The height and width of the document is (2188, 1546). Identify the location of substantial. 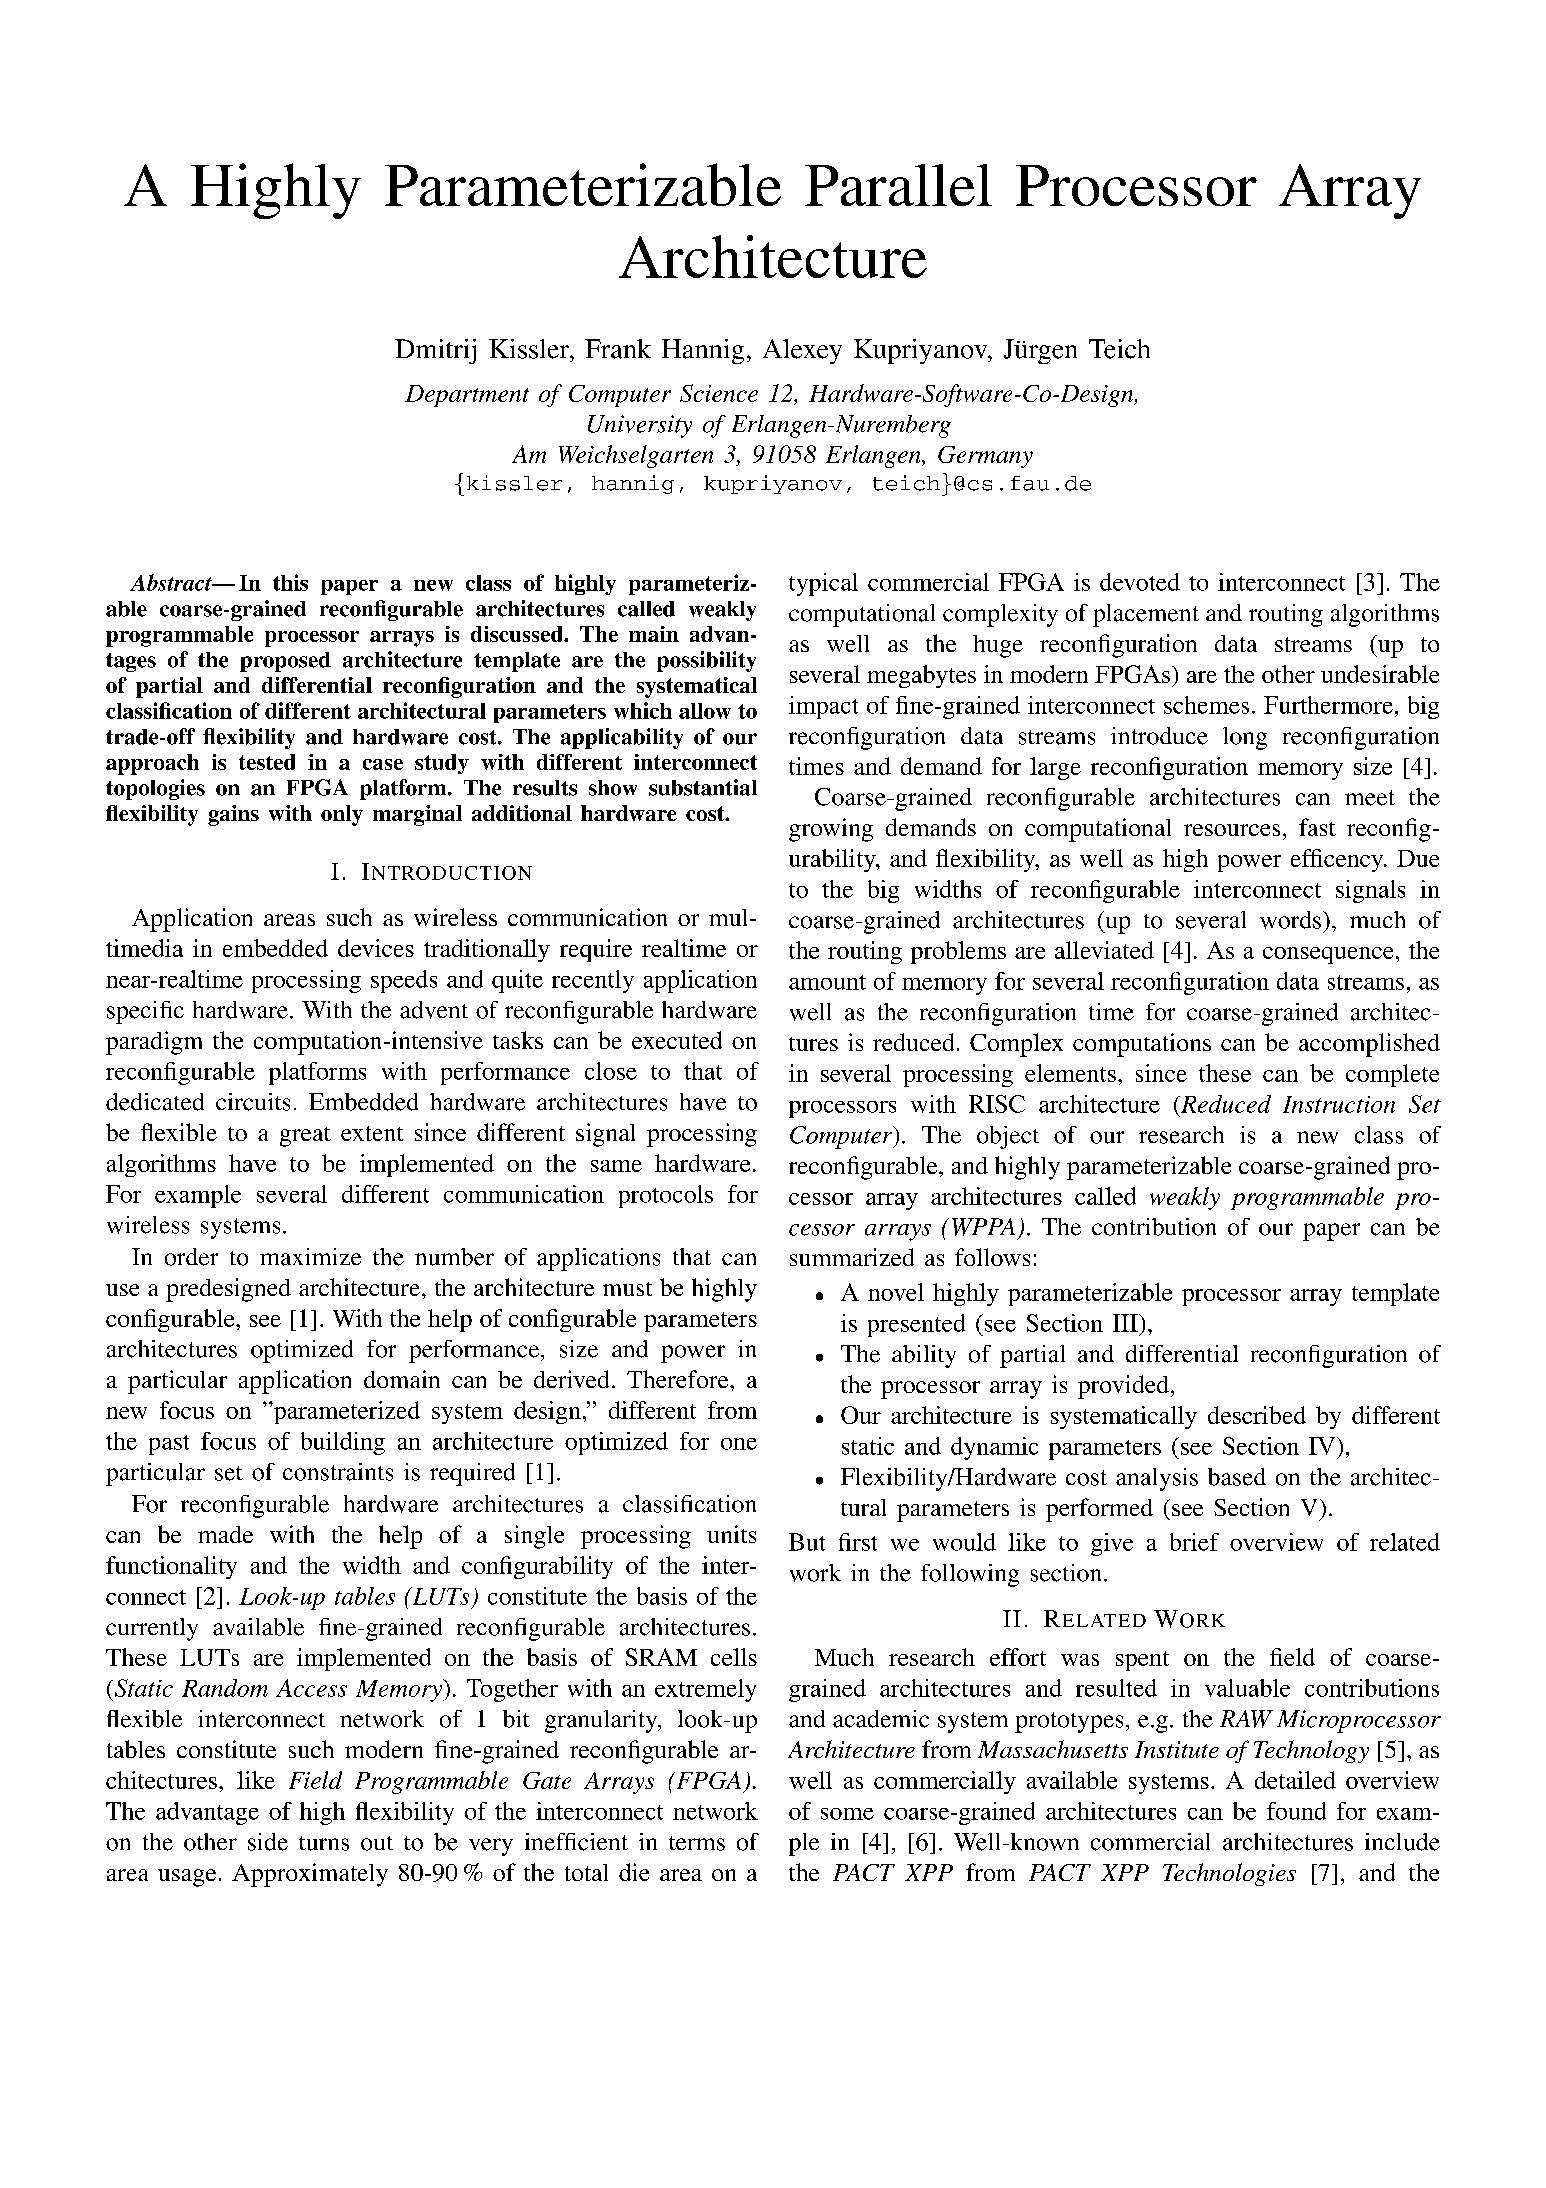
(703, 787).
